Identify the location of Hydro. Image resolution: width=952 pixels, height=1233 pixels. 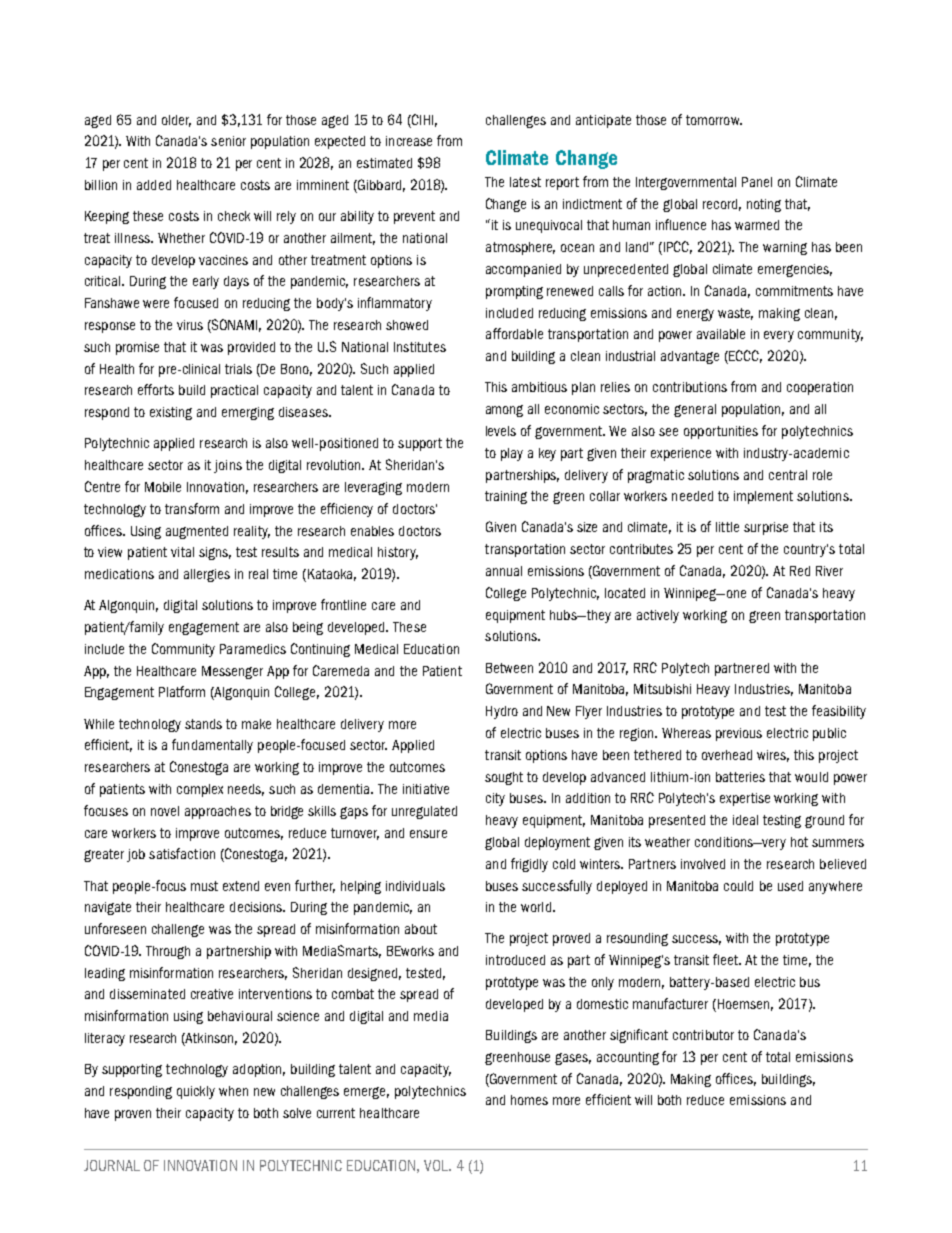
(502, 712).
